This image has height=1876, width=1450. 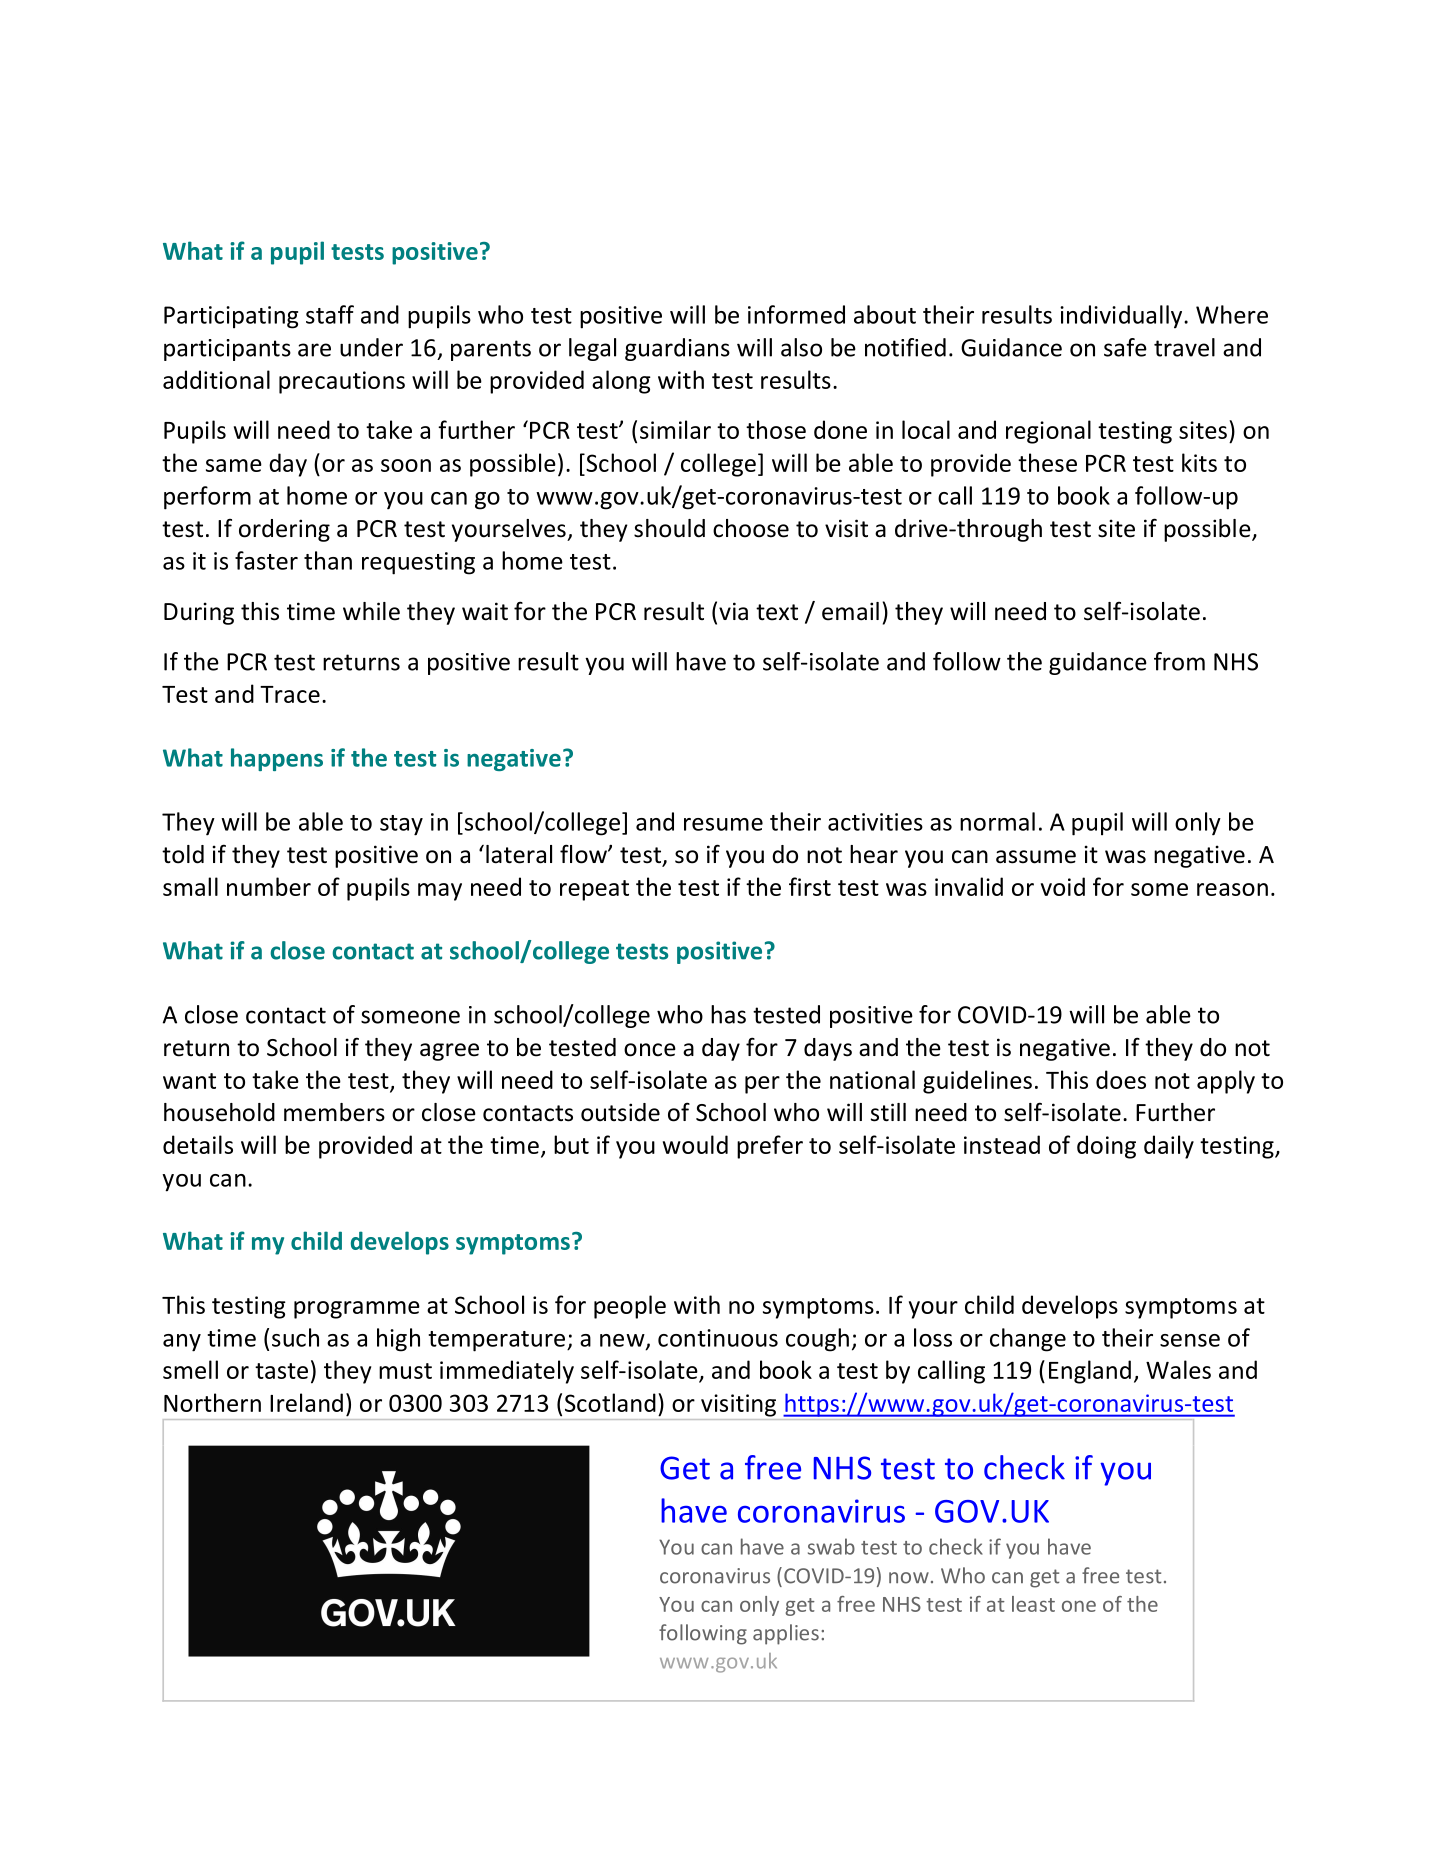 What do you see at coordinates (277, 759) in the image?
I see `happens` at bounding box center [277, 759].
